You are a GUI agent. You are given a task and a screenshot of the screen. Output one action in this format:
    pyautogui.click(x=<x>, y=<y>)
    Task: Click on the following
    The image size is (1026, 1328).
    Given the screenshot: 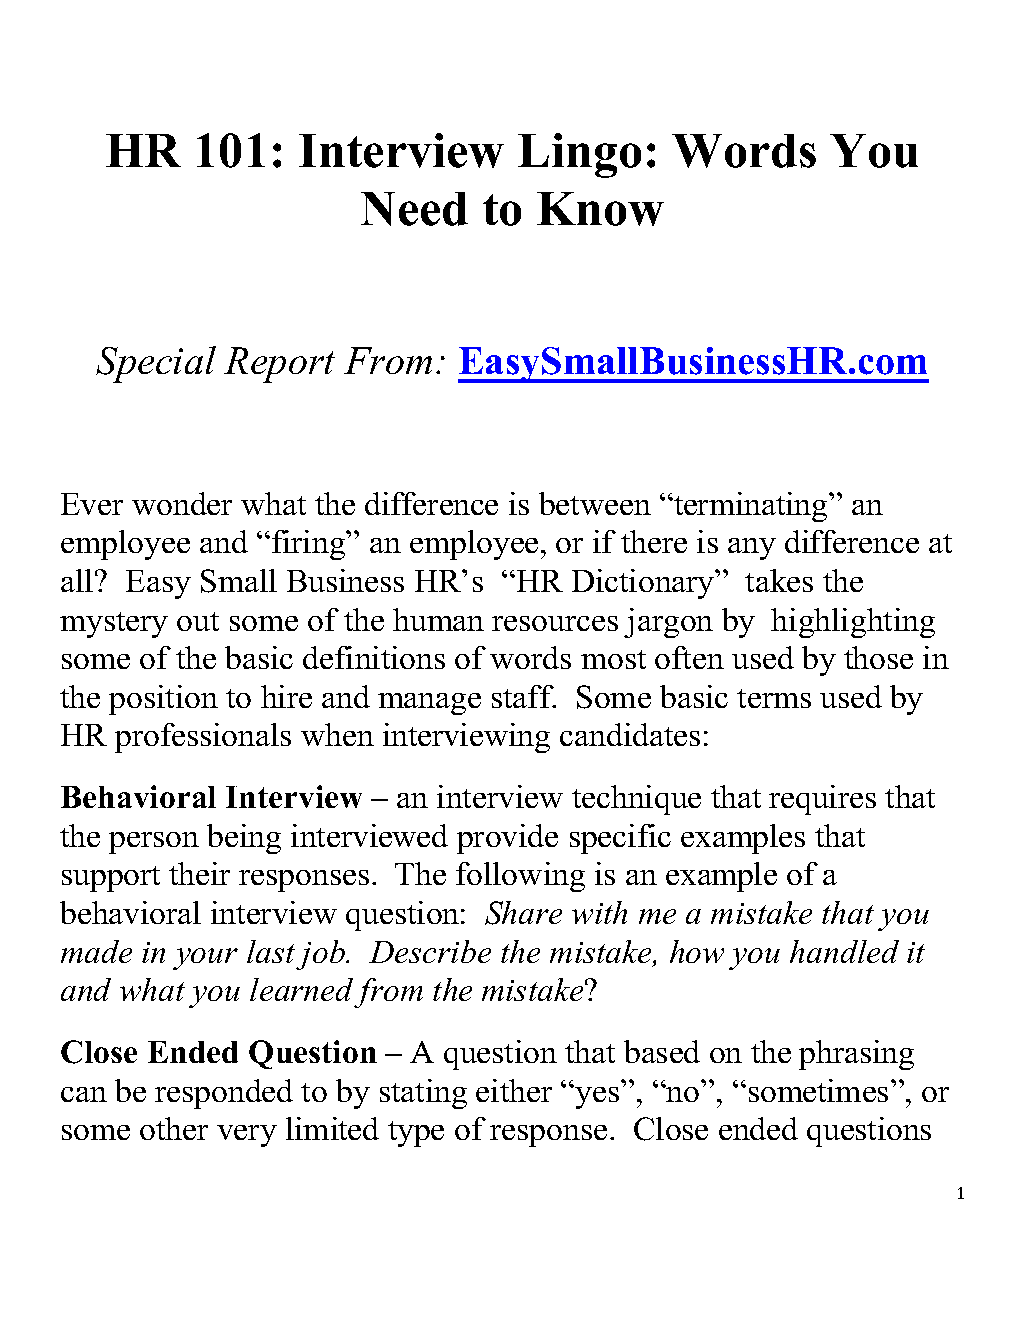 What is the action you would take?
    pyautogui.click(x=520, y=877)
